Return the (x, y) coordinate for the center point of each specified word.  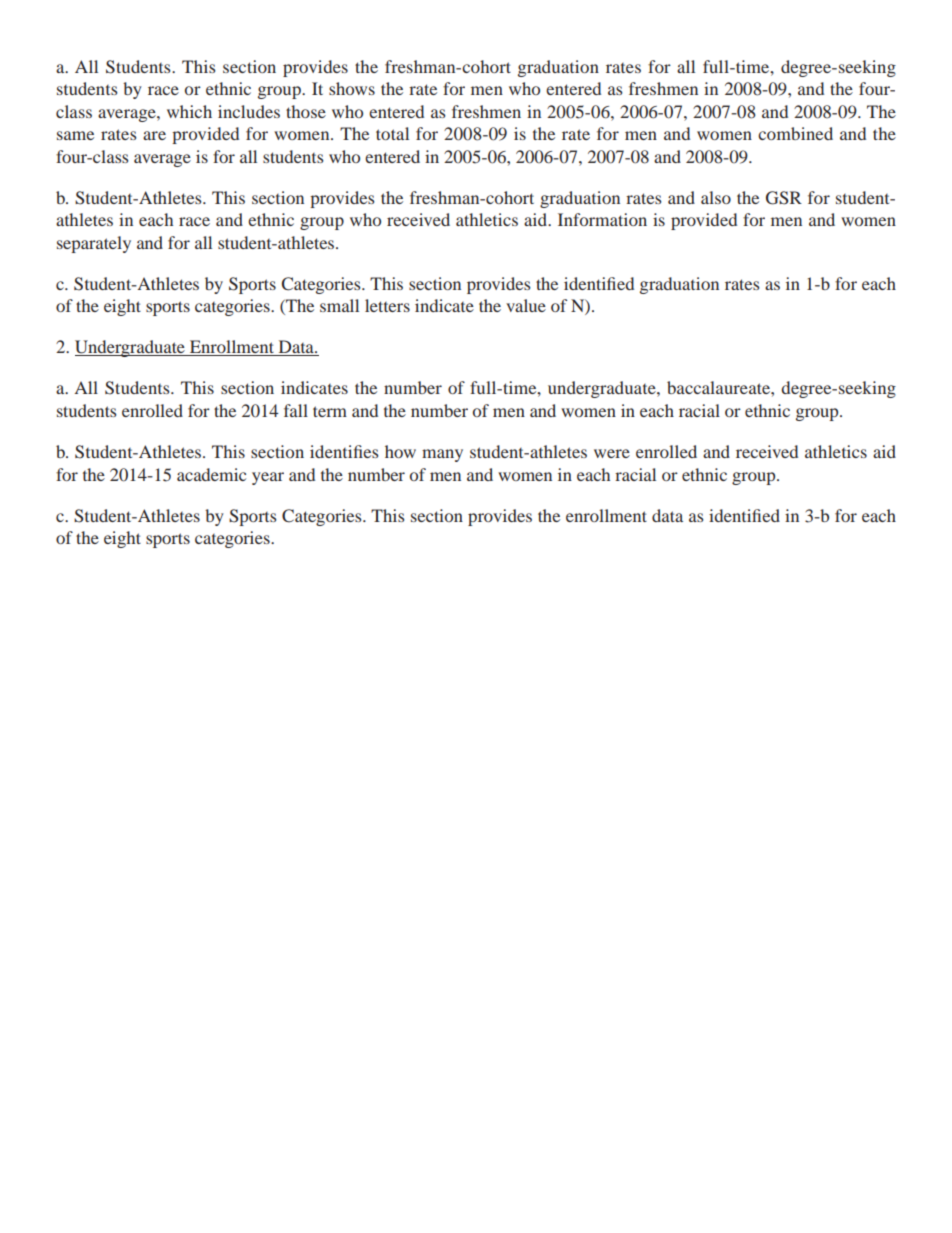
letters (387, 305)
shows (352, 88)
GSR (784, 198)
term (330, 411)
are (154, 135)
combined (795, 133)
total (392, 133)
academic (211, 474)
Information (602, 219)
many (442, 455)
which (189, 111)
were (612, 453)
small (339, 305)
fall (296, 410)
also (716, 197)
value (526, 305)
